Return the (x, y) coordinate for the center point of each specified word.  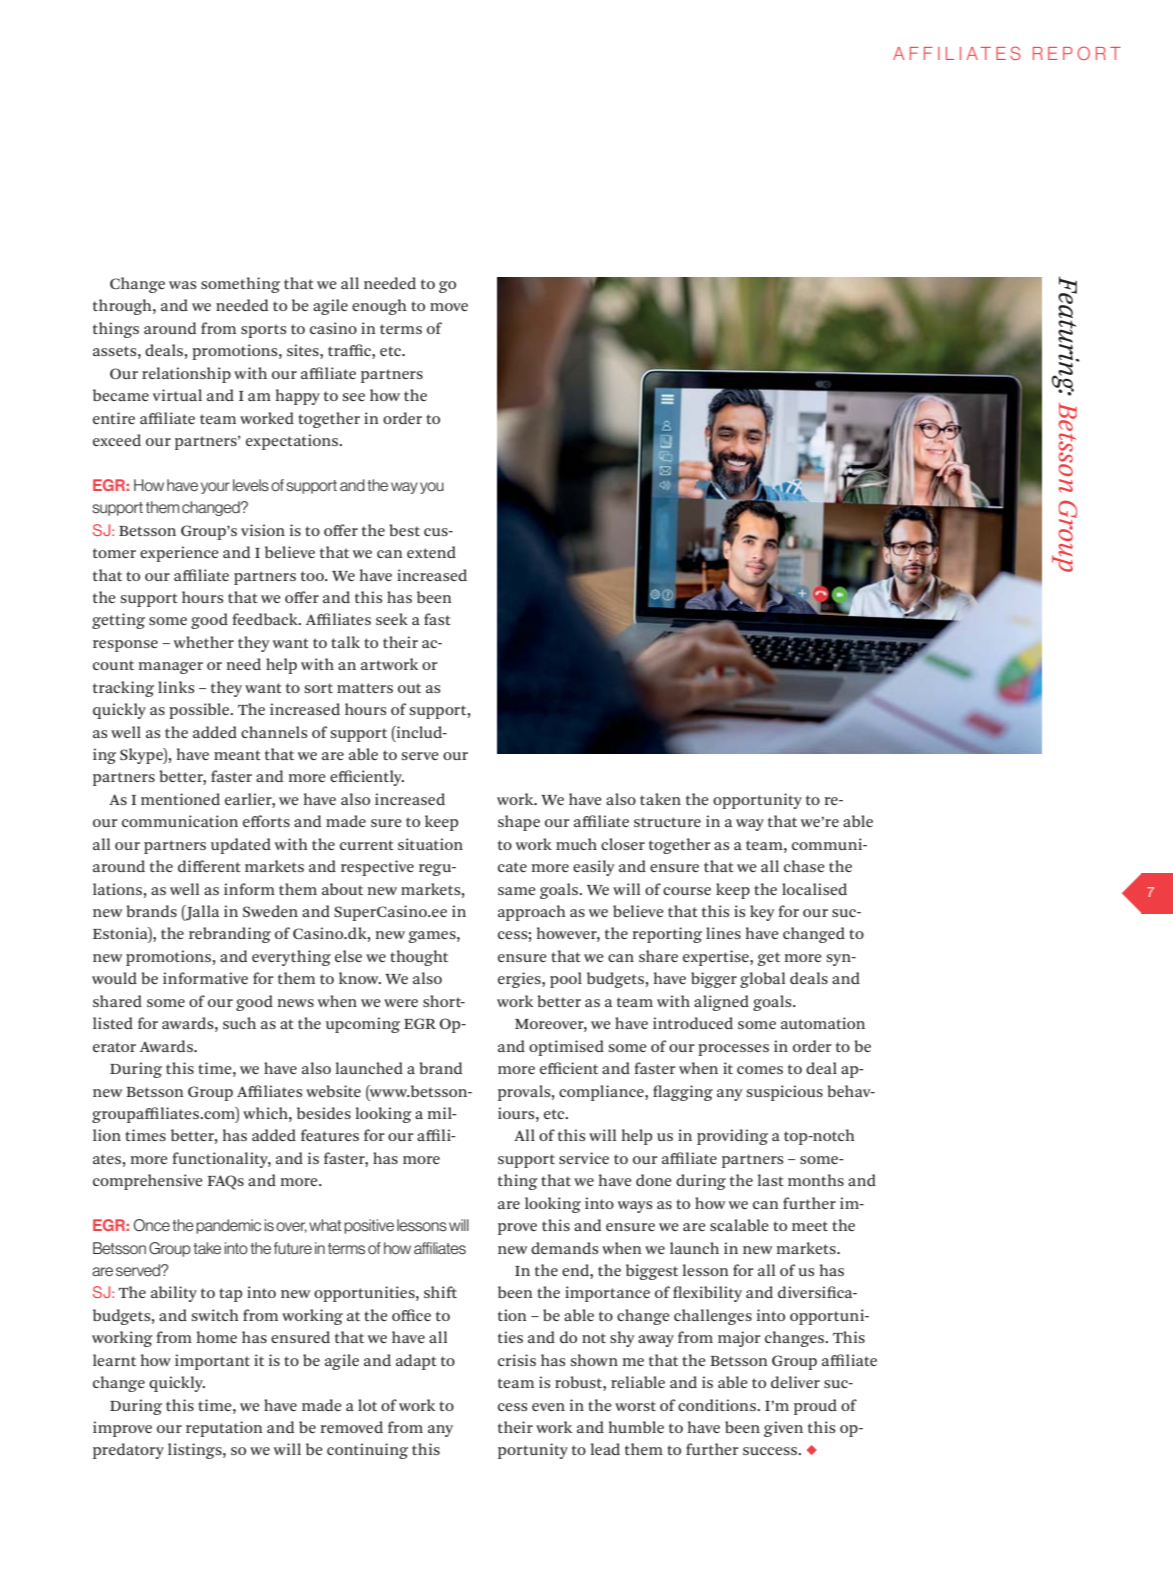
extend (431, 552)
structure (667, 822)
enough (379, 307)
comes (760, 1070)
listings (196, 1451)
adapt (416, 1362)
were (401, 1003)
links (176, 687)
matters (365, 688)
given (783, 1429)
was (182, 285)
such (239, 1023)
